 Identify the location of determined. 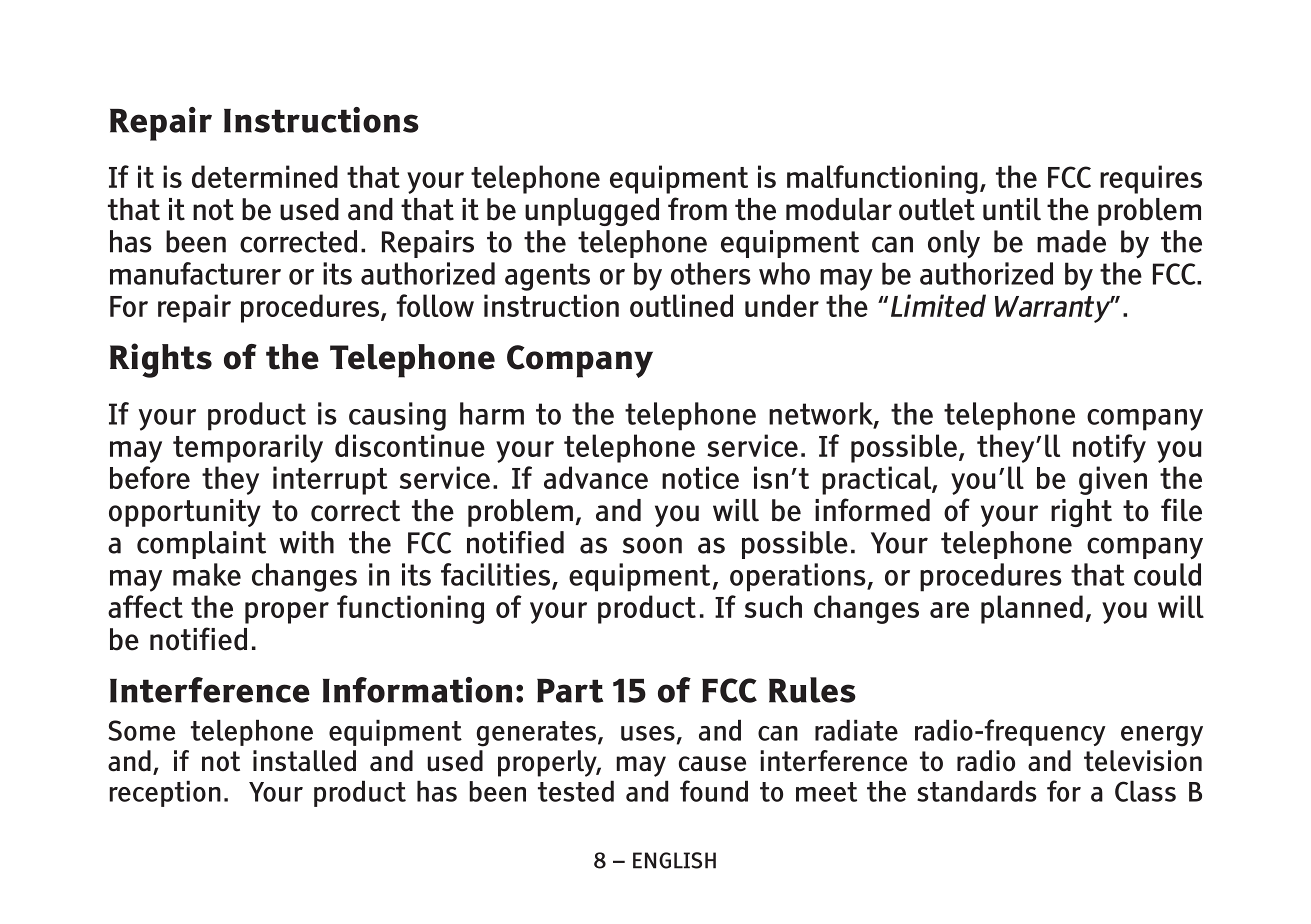
(265, 176).
